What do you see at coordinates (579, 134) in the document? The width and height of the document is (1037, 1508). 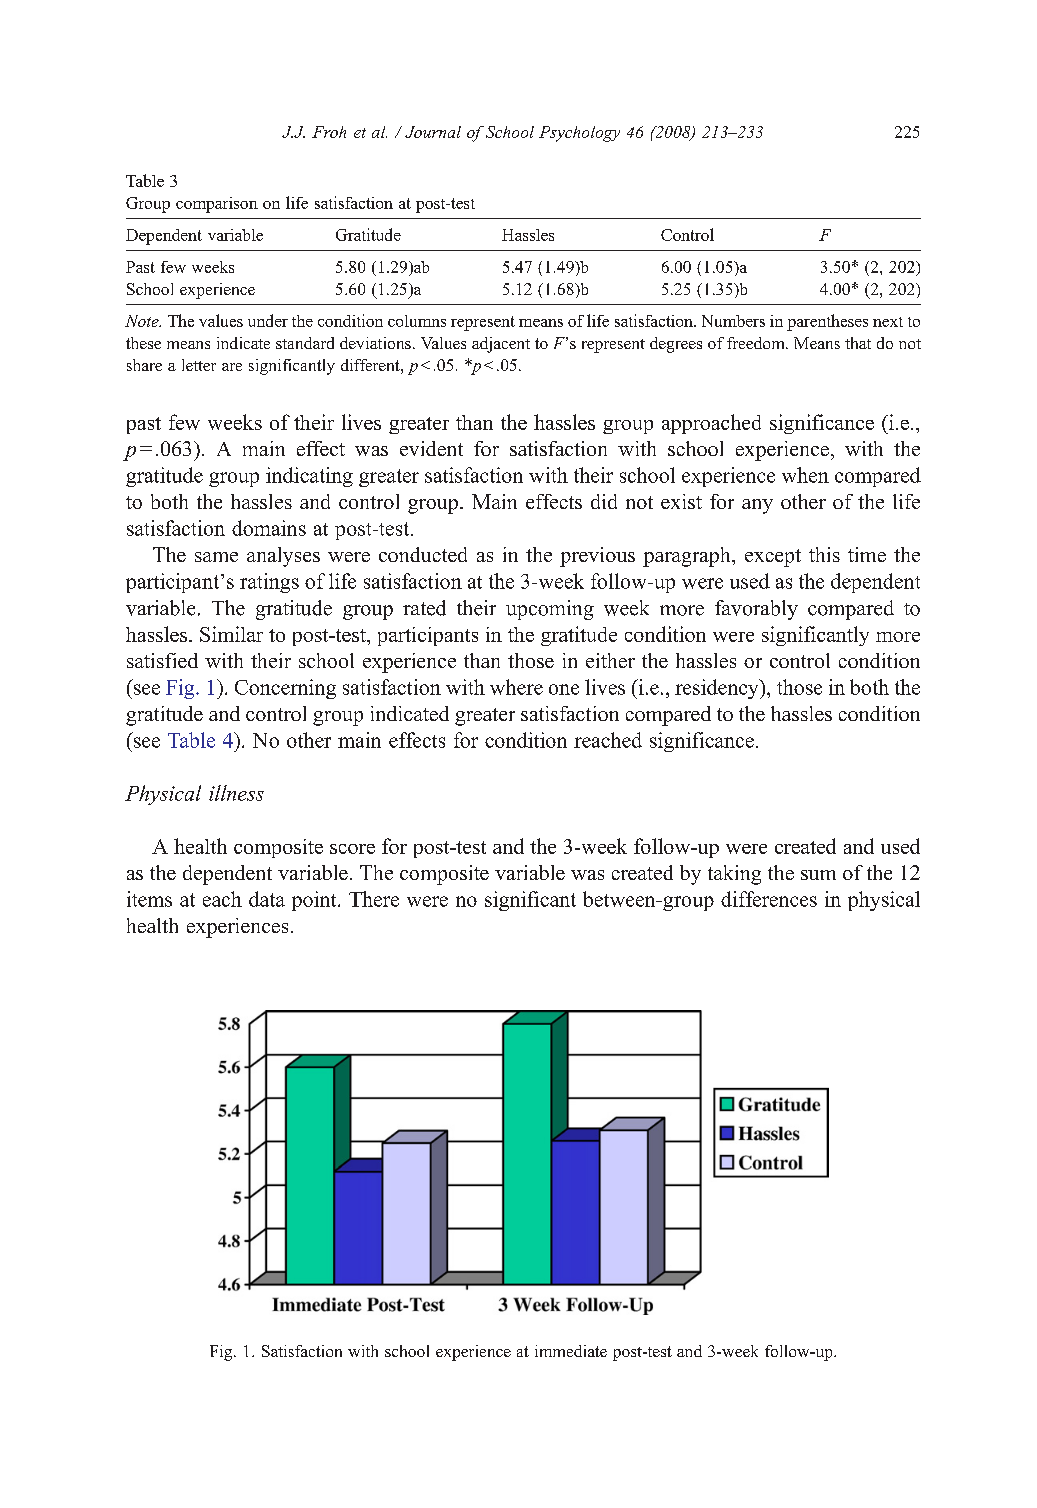 I see `Psychology` at bounding box center [579, 134].
